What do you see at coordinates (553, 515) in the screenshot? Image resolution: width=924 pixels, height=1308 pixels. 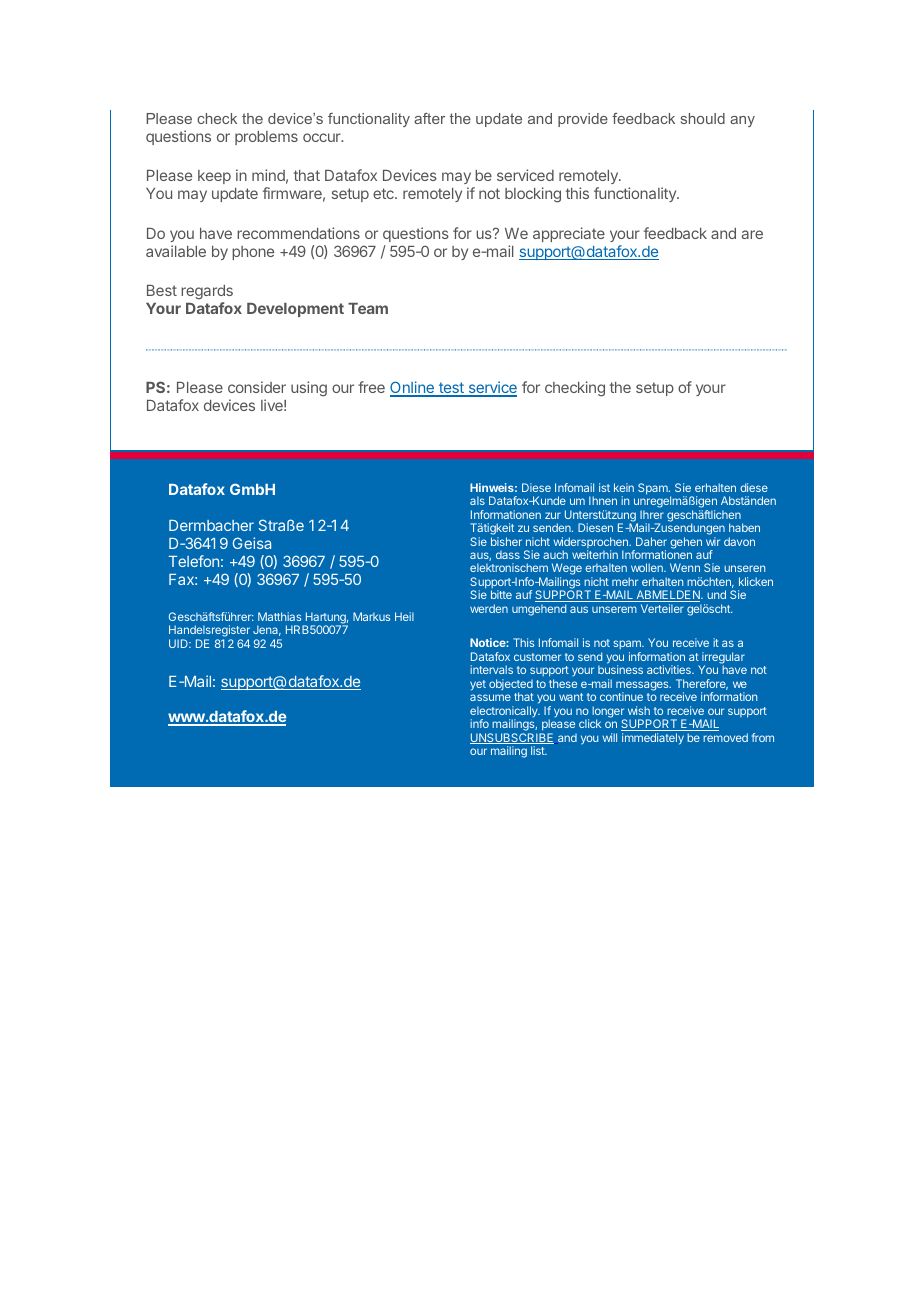 I see `zur` at bounding box center [553, 515].
